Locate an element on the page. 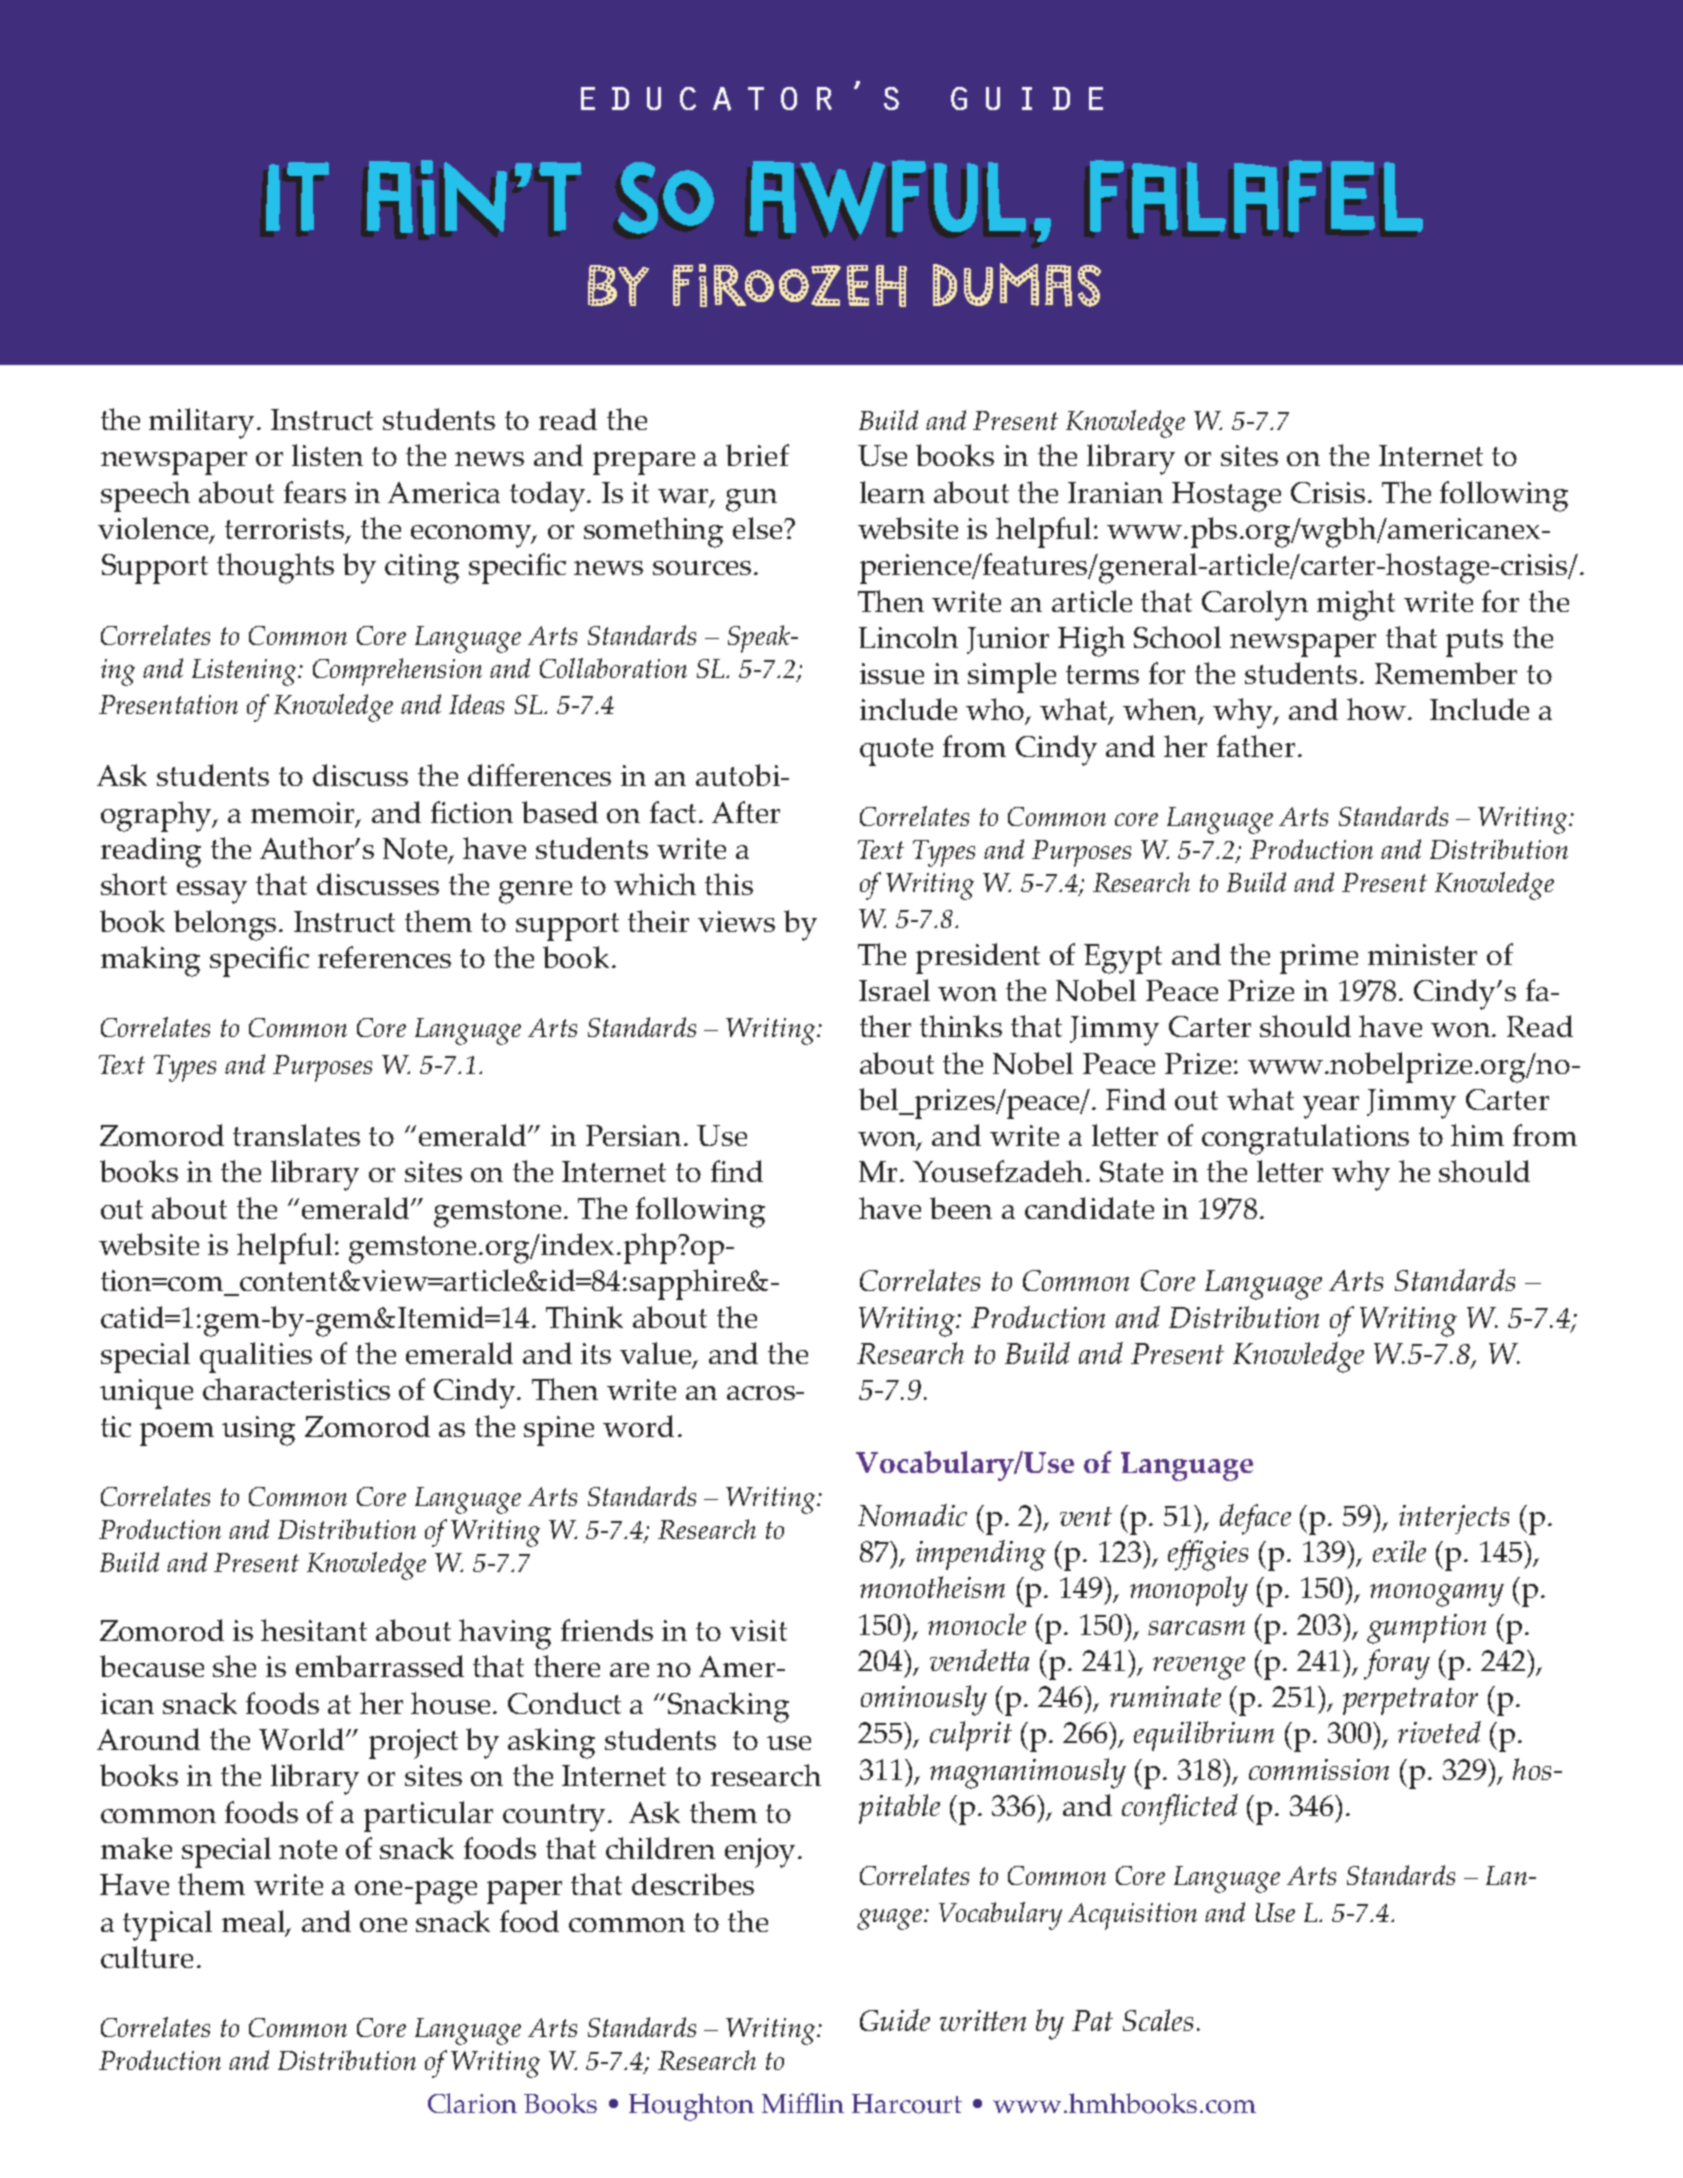  references is located at coordinates (384, 957).
